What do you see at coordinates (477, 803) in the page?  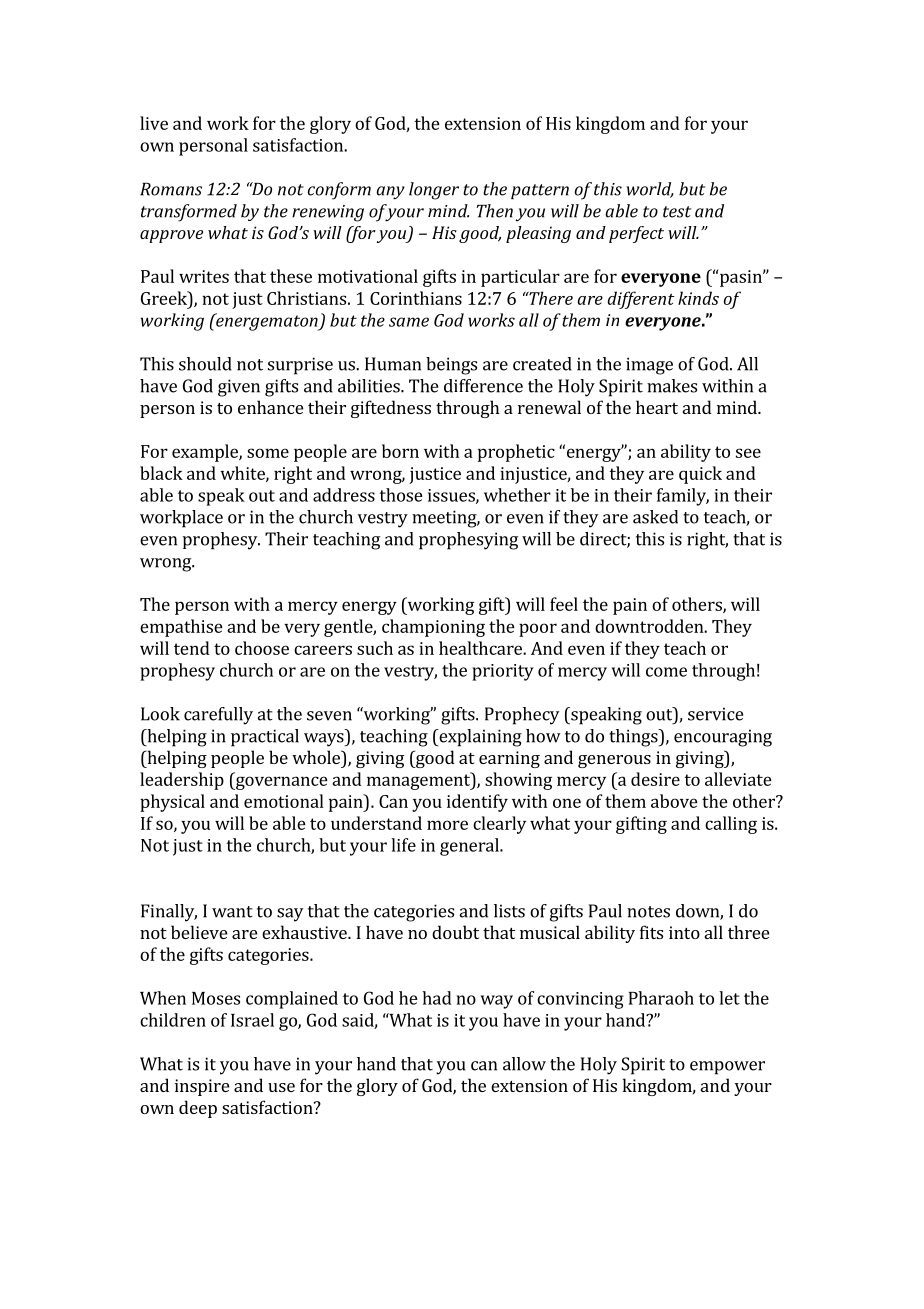 I see `identify` at bounding box center [477, 803].
